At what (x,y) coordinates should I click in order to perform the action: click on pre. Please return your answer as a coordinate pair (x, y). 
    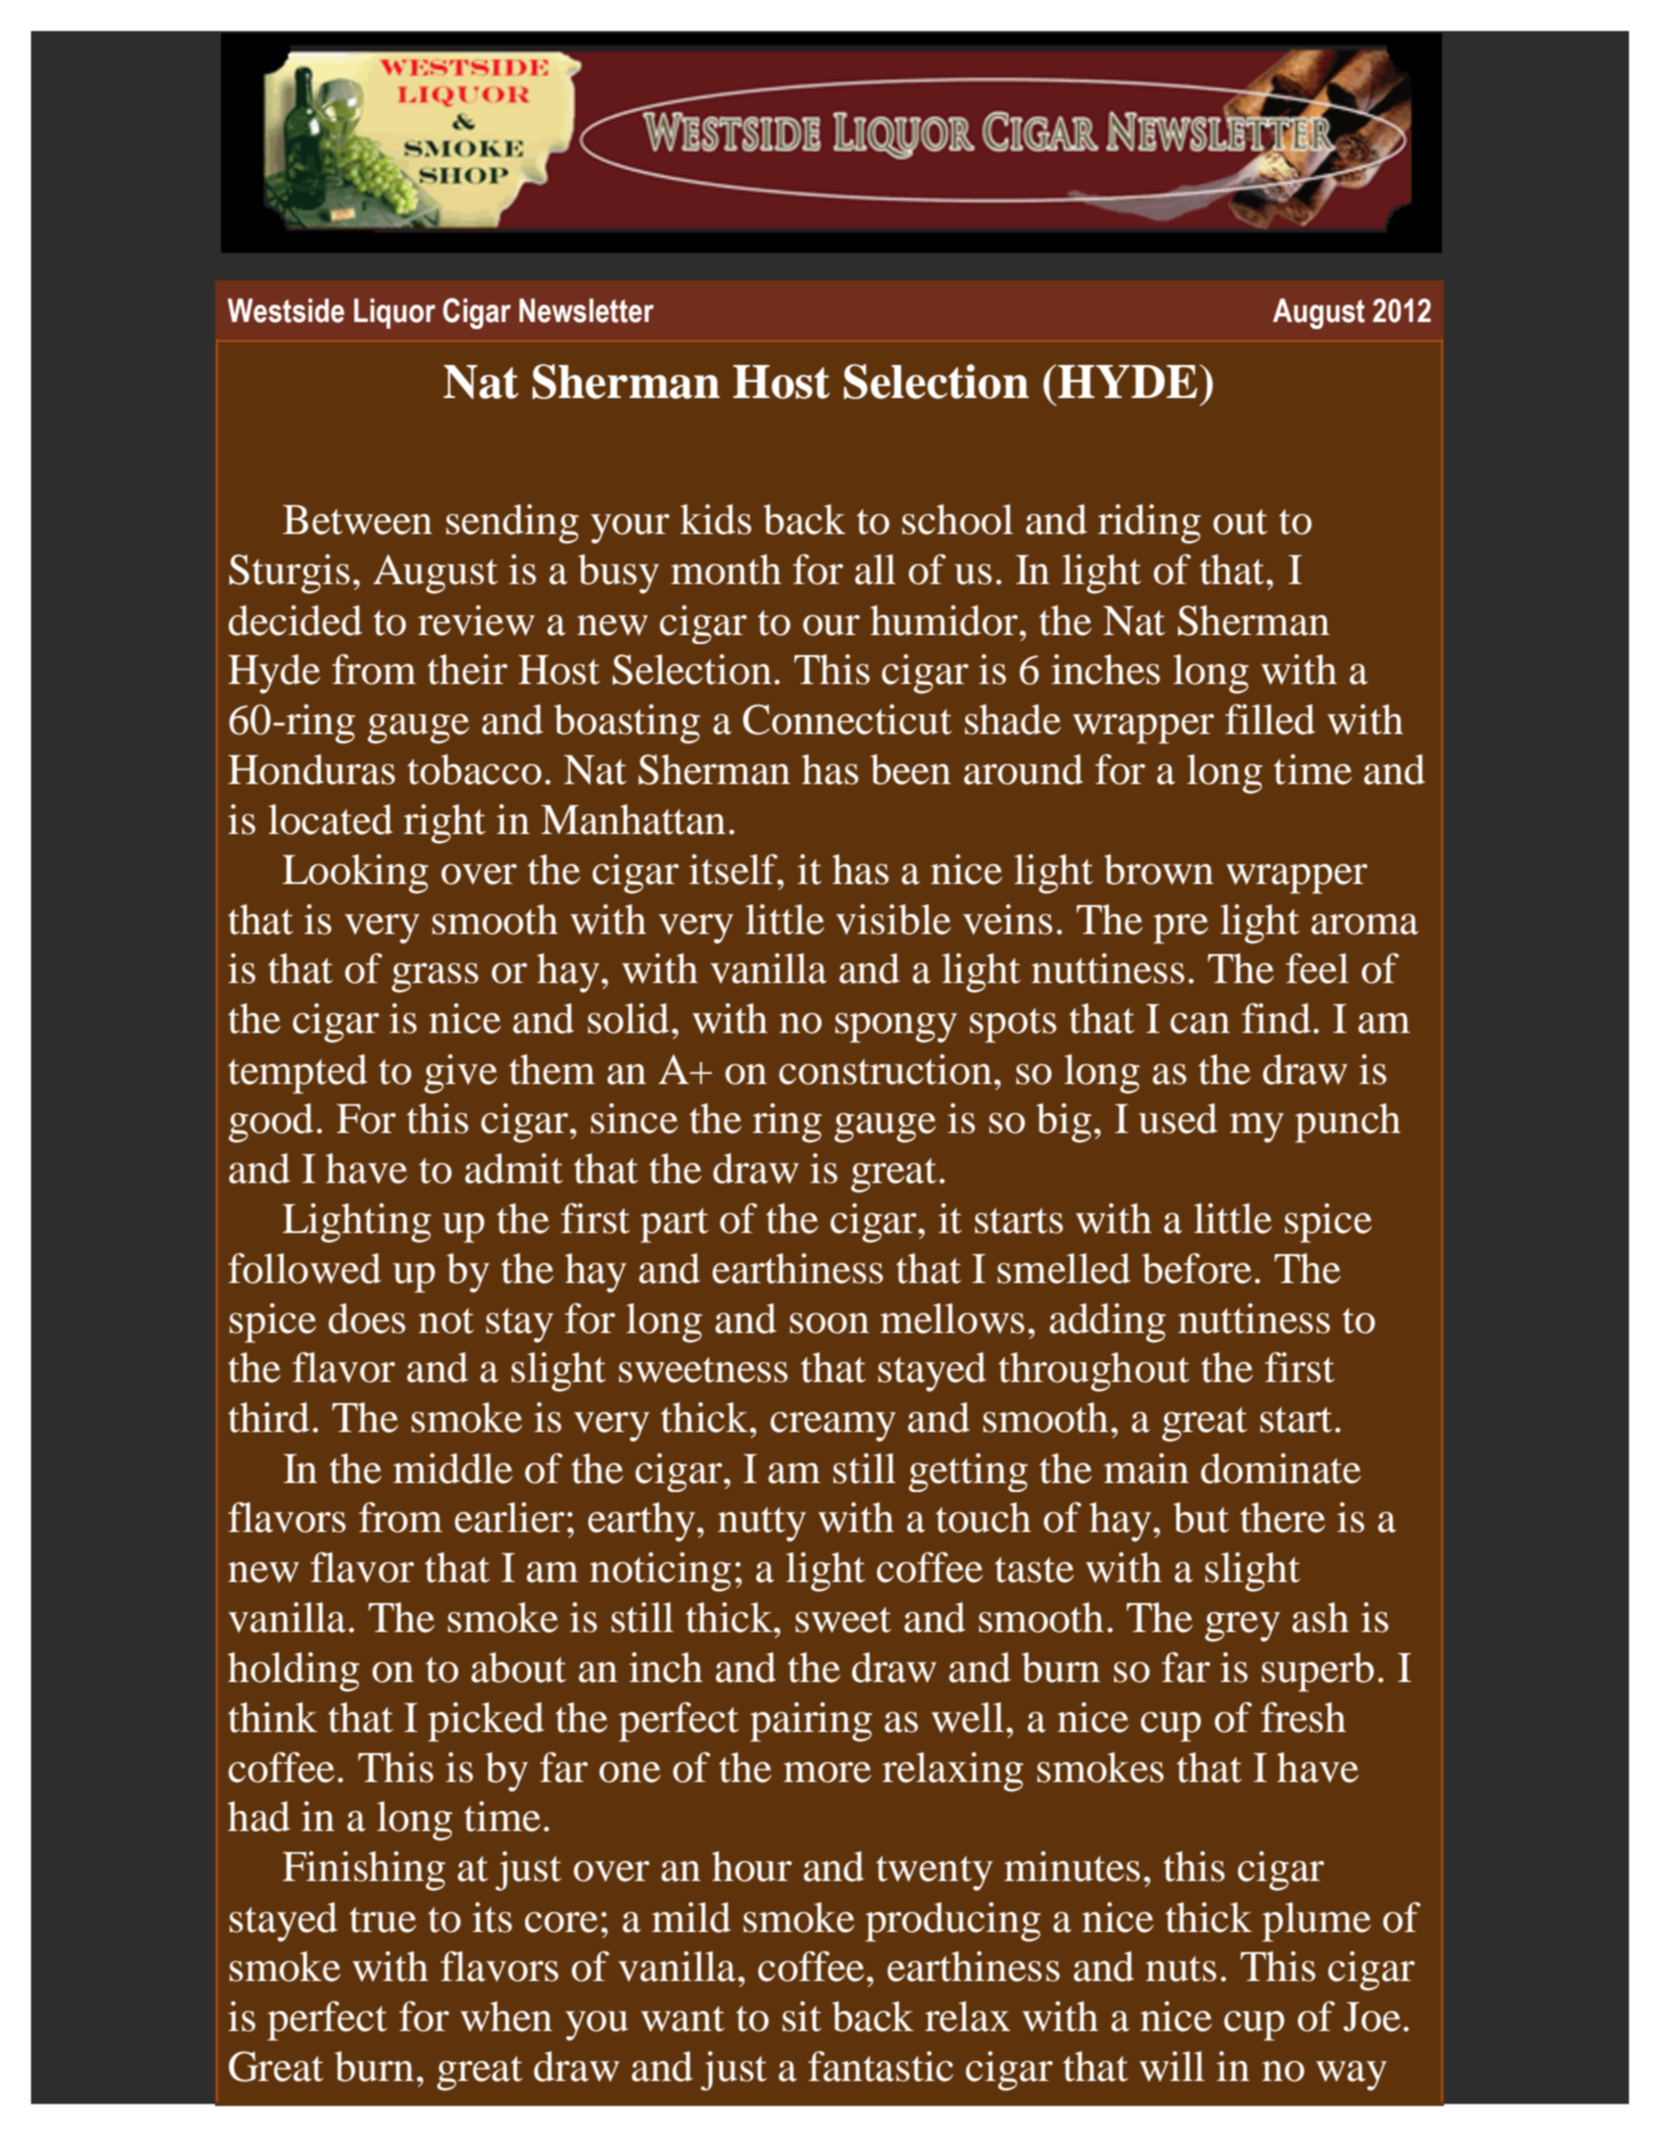
    Looking at the image, I should click on (1180, 929).
